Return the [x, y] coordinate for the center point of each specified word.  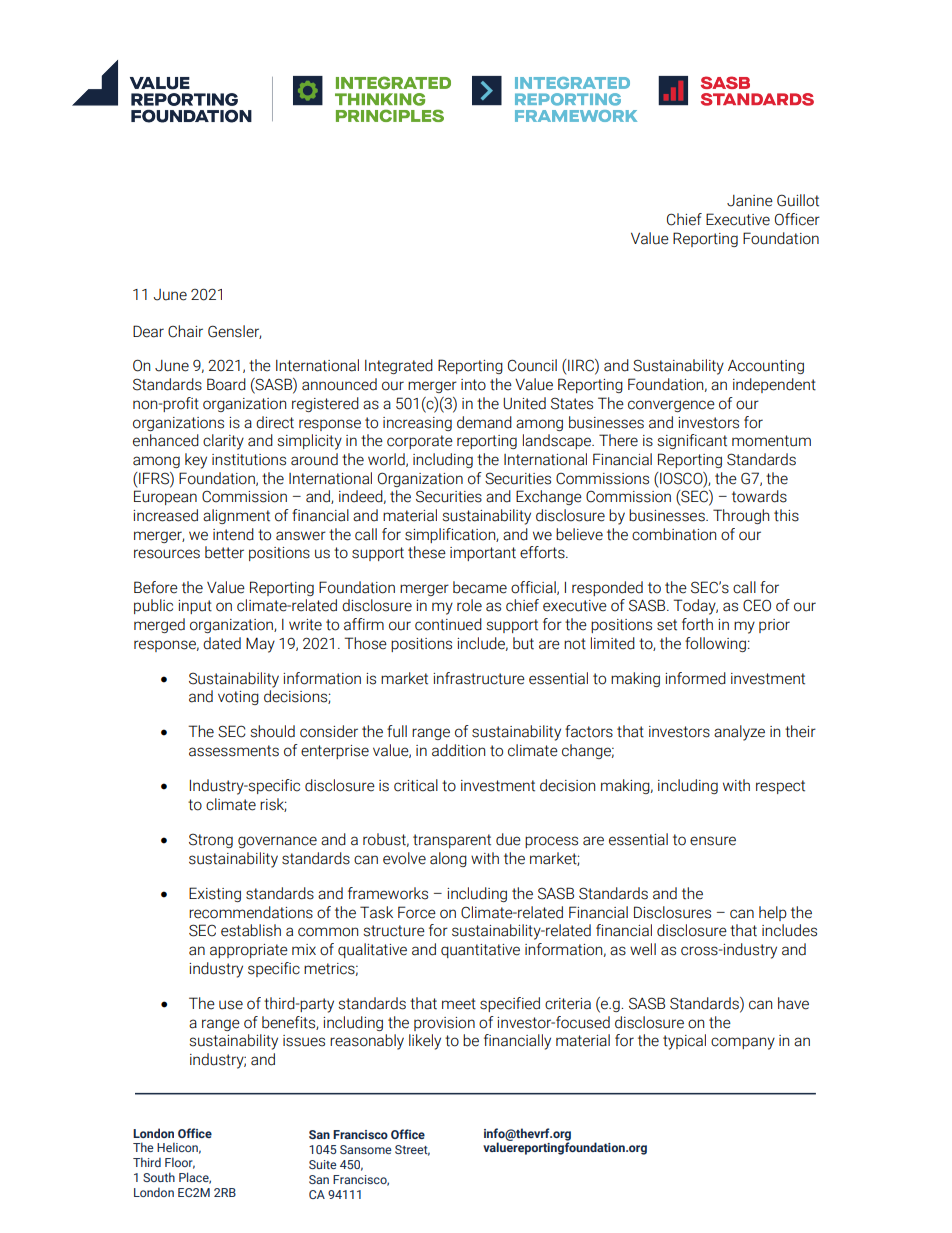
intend [233, 534]
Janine [750, 201]
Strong [211, 840]
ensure [713, 841]
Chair [185, 331]
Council [532, 365]
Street [412, 1150]
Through [741, 516]
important [483, 554]
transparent [452, 841]
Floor [180, 1163]
